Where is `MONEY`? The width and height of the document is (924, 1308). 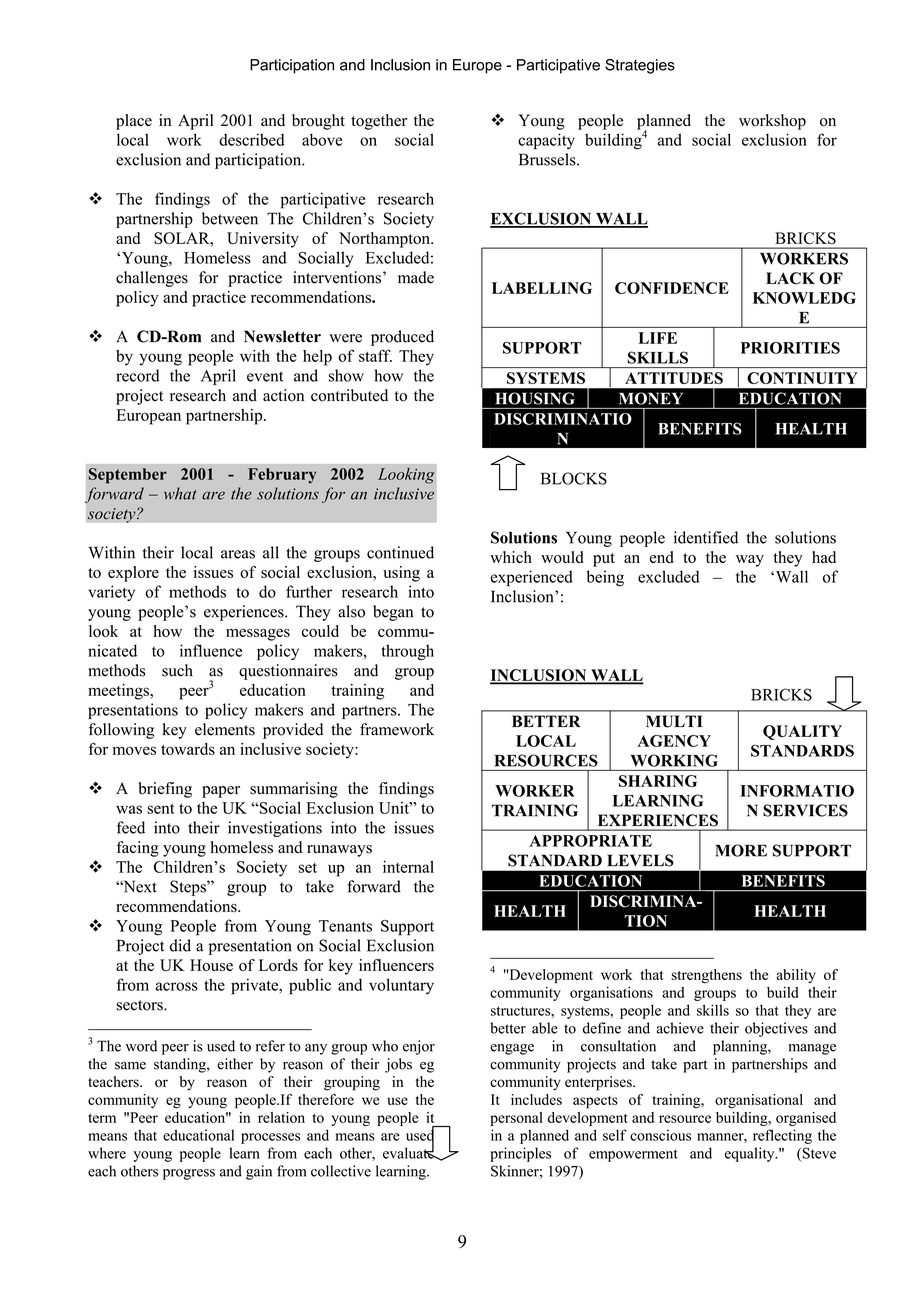 MONEY is located at coordinates (651, 399).
